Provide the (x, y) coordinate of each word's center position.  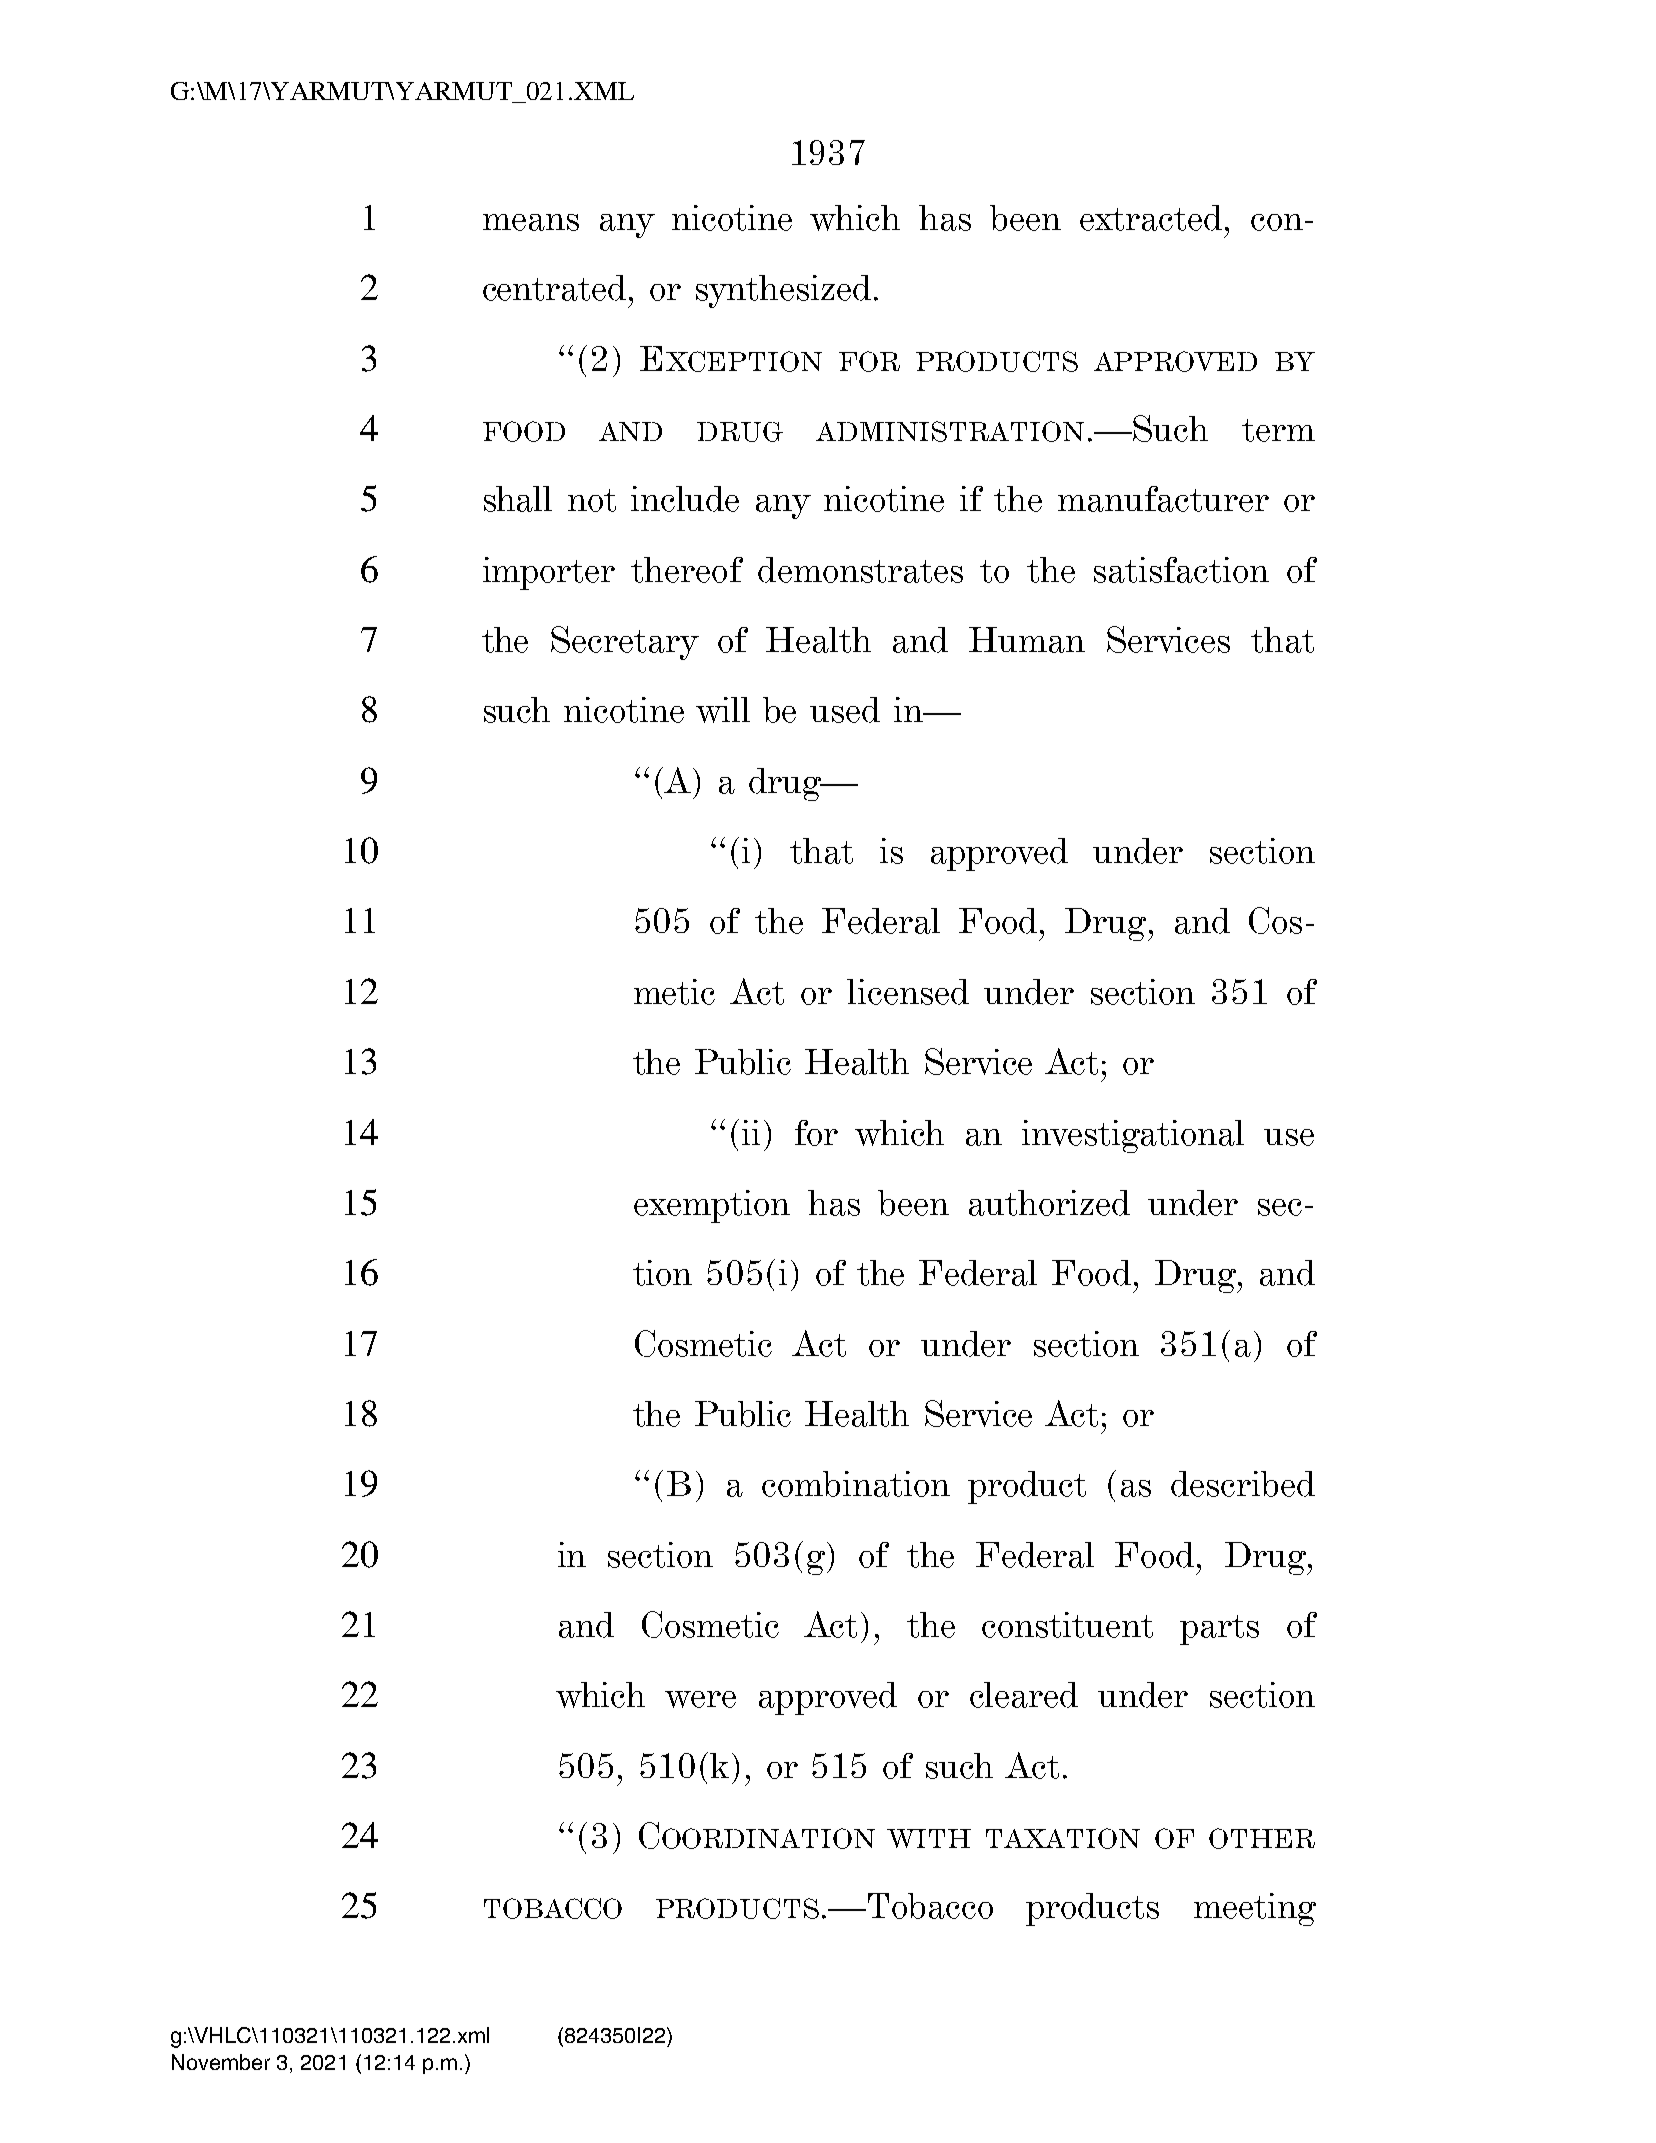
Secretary (625, 643)
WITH (929, 1838)
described (1243, 1484)
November (221, 2062)
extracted (1151, 218)
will (723, 710)
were (700, 1699)
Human (1027, 640)
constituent (1067, 1625)
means (531, 222)
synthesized (783, 291)
